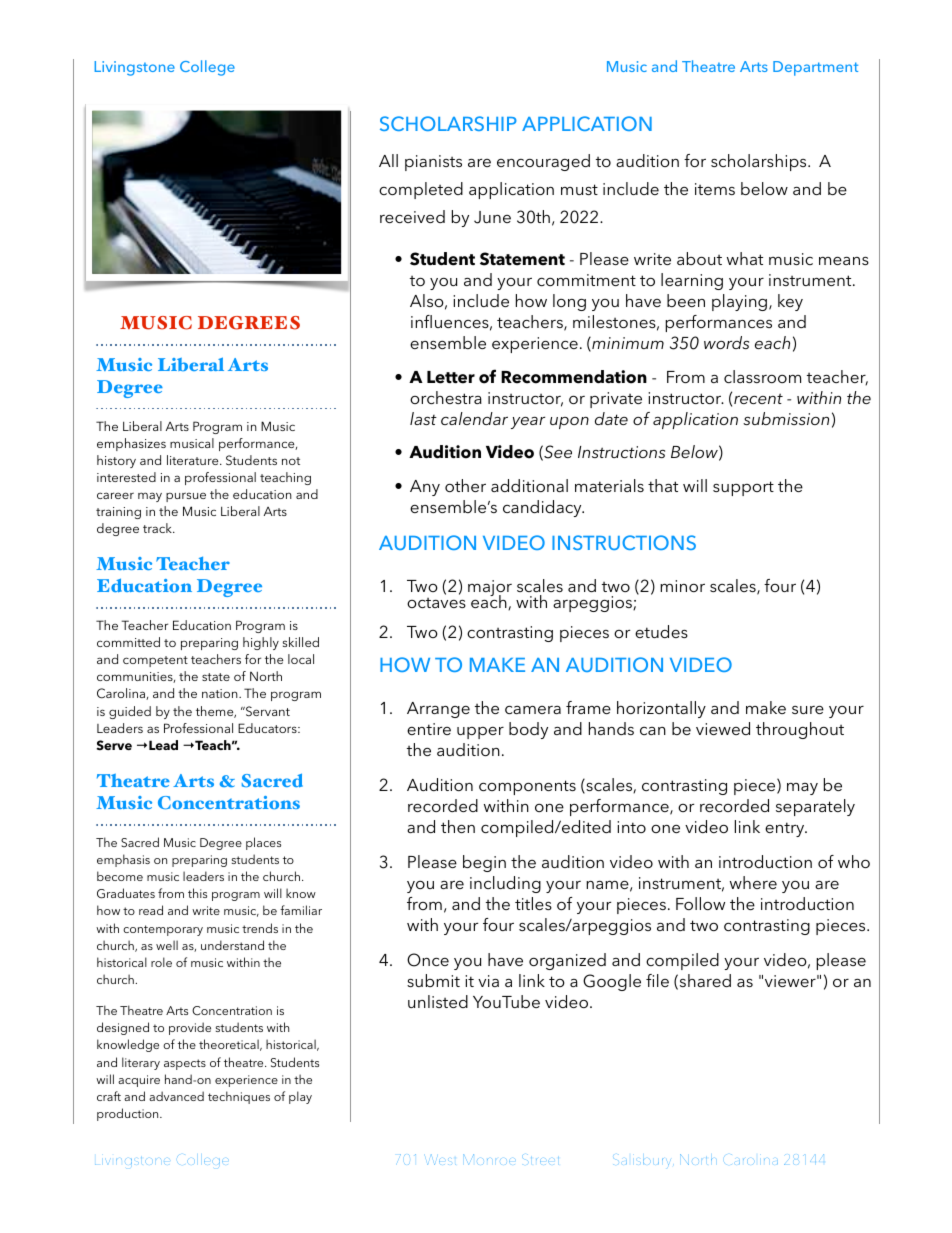 This document has width=952, height=1233. What do you see at coordinates (176, 1096) in the document?
I see `advanced` at bounding box center [176, 1096].
